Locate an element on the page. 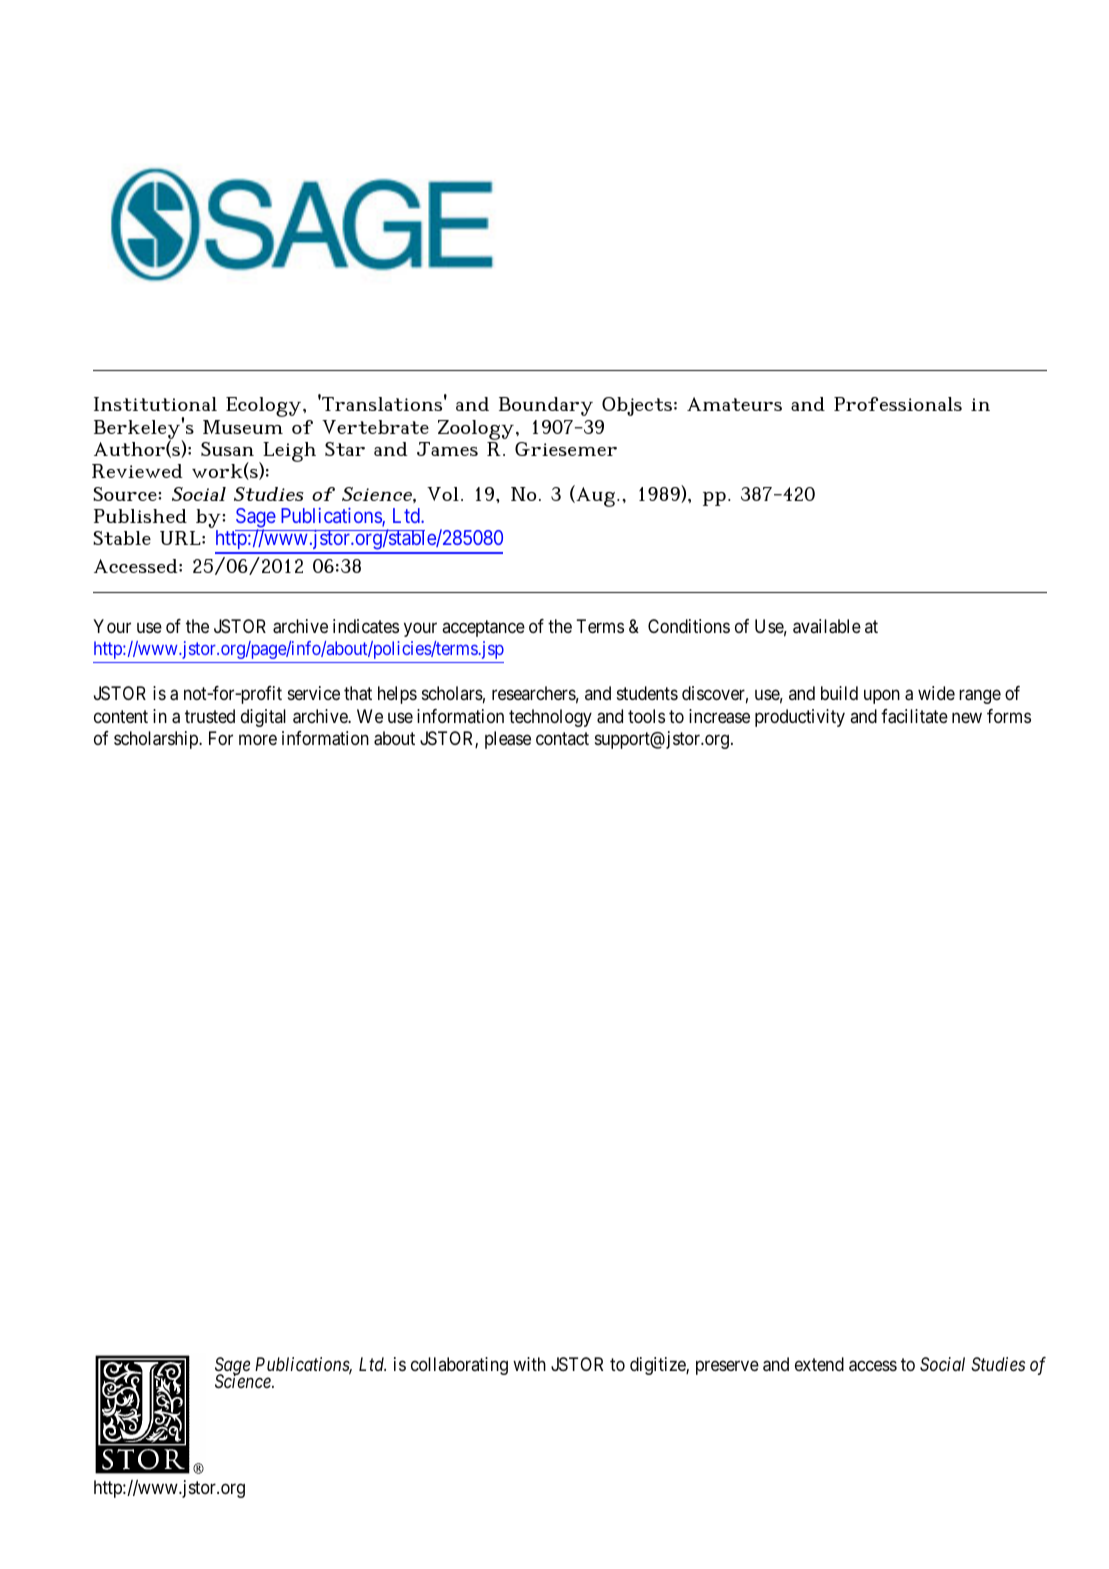 The image size is (1109, 1569). facilitate is located at coordinates (914, 716).
